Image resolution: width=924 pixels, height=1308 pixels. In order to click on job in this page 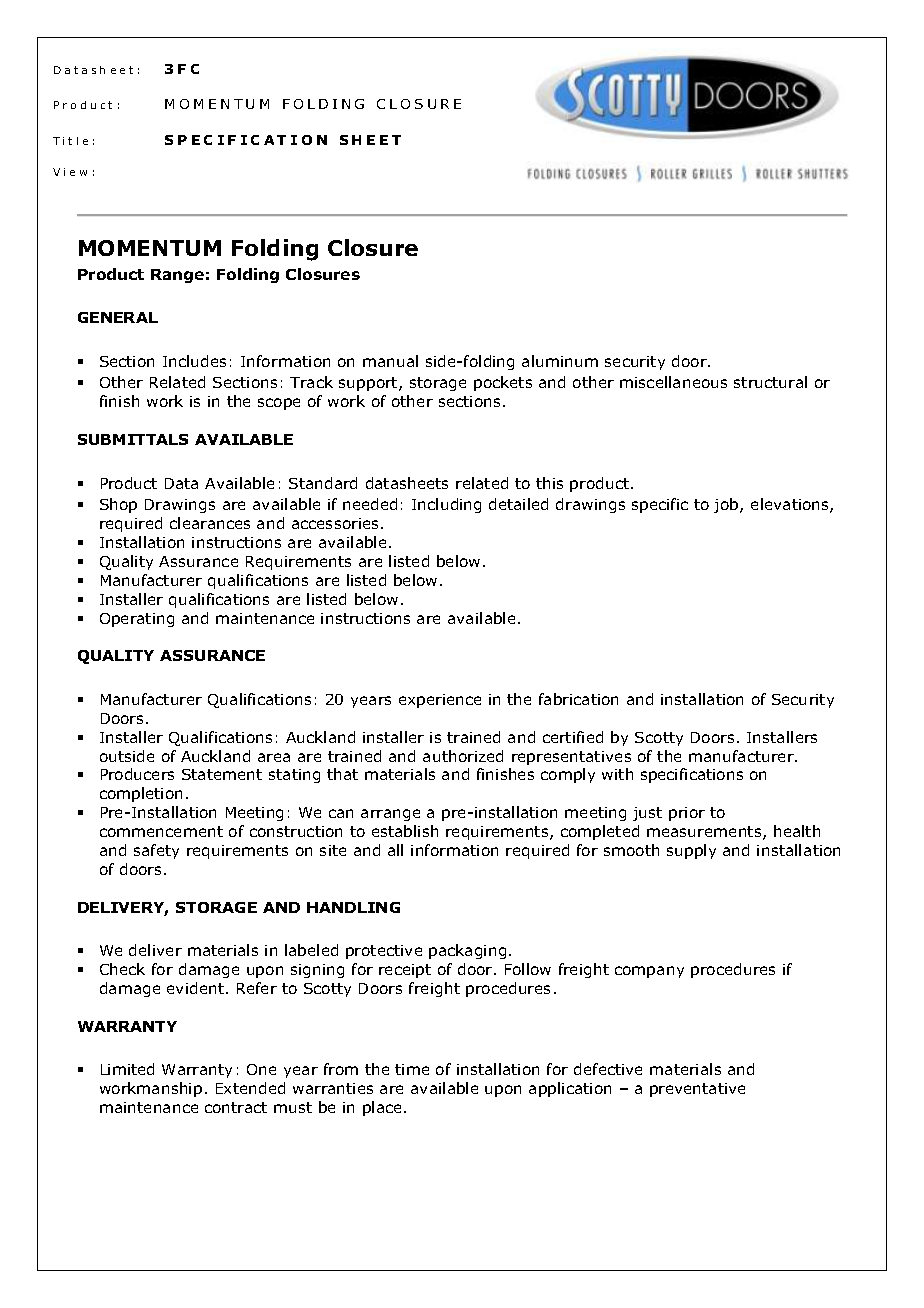, I will do `click(727, 505)`.
